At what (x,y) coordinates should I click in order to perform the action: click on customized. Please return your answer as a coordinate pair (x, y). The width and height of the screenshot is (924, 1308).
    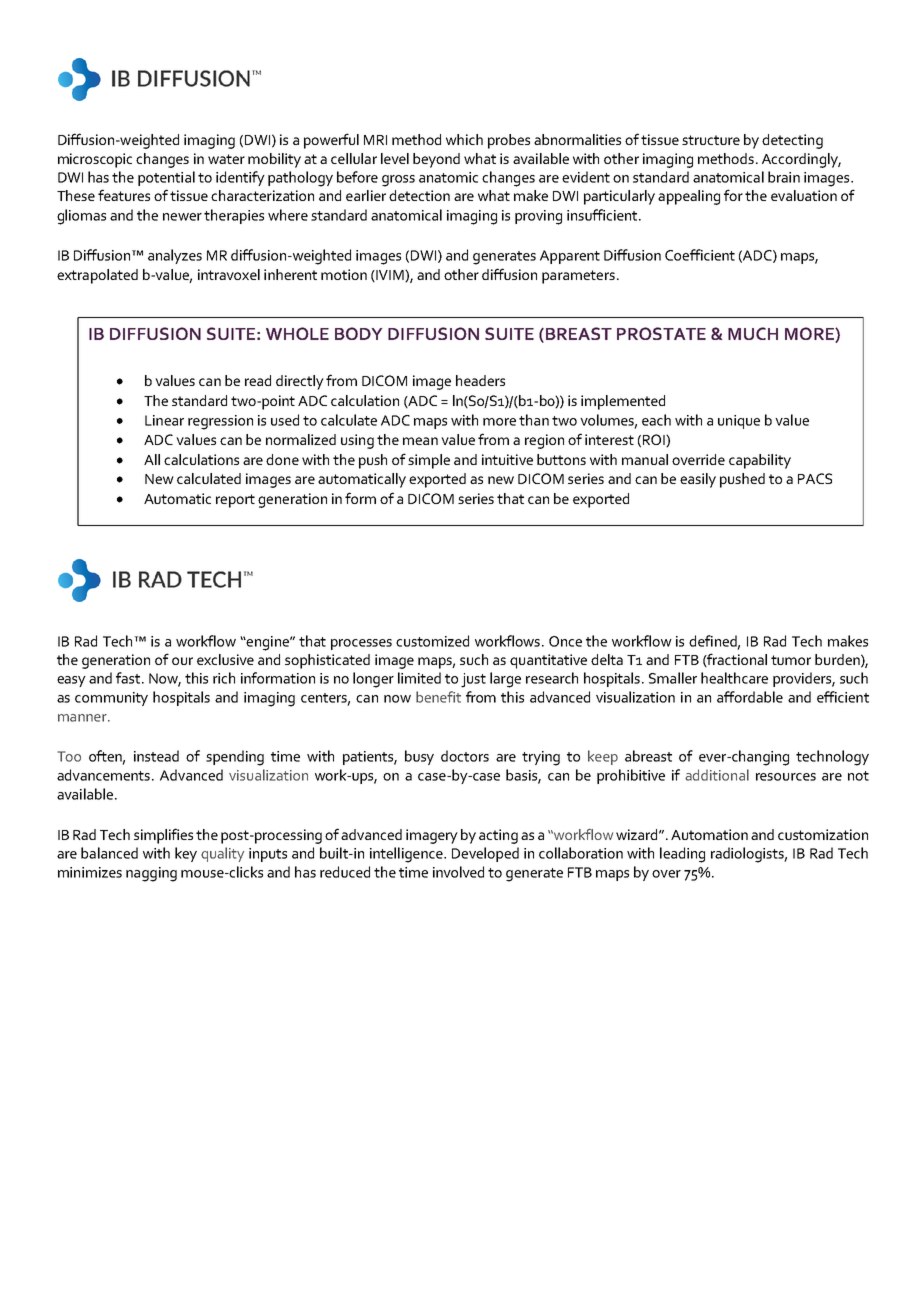
    Looking at the image, I should click on (432, 641).
